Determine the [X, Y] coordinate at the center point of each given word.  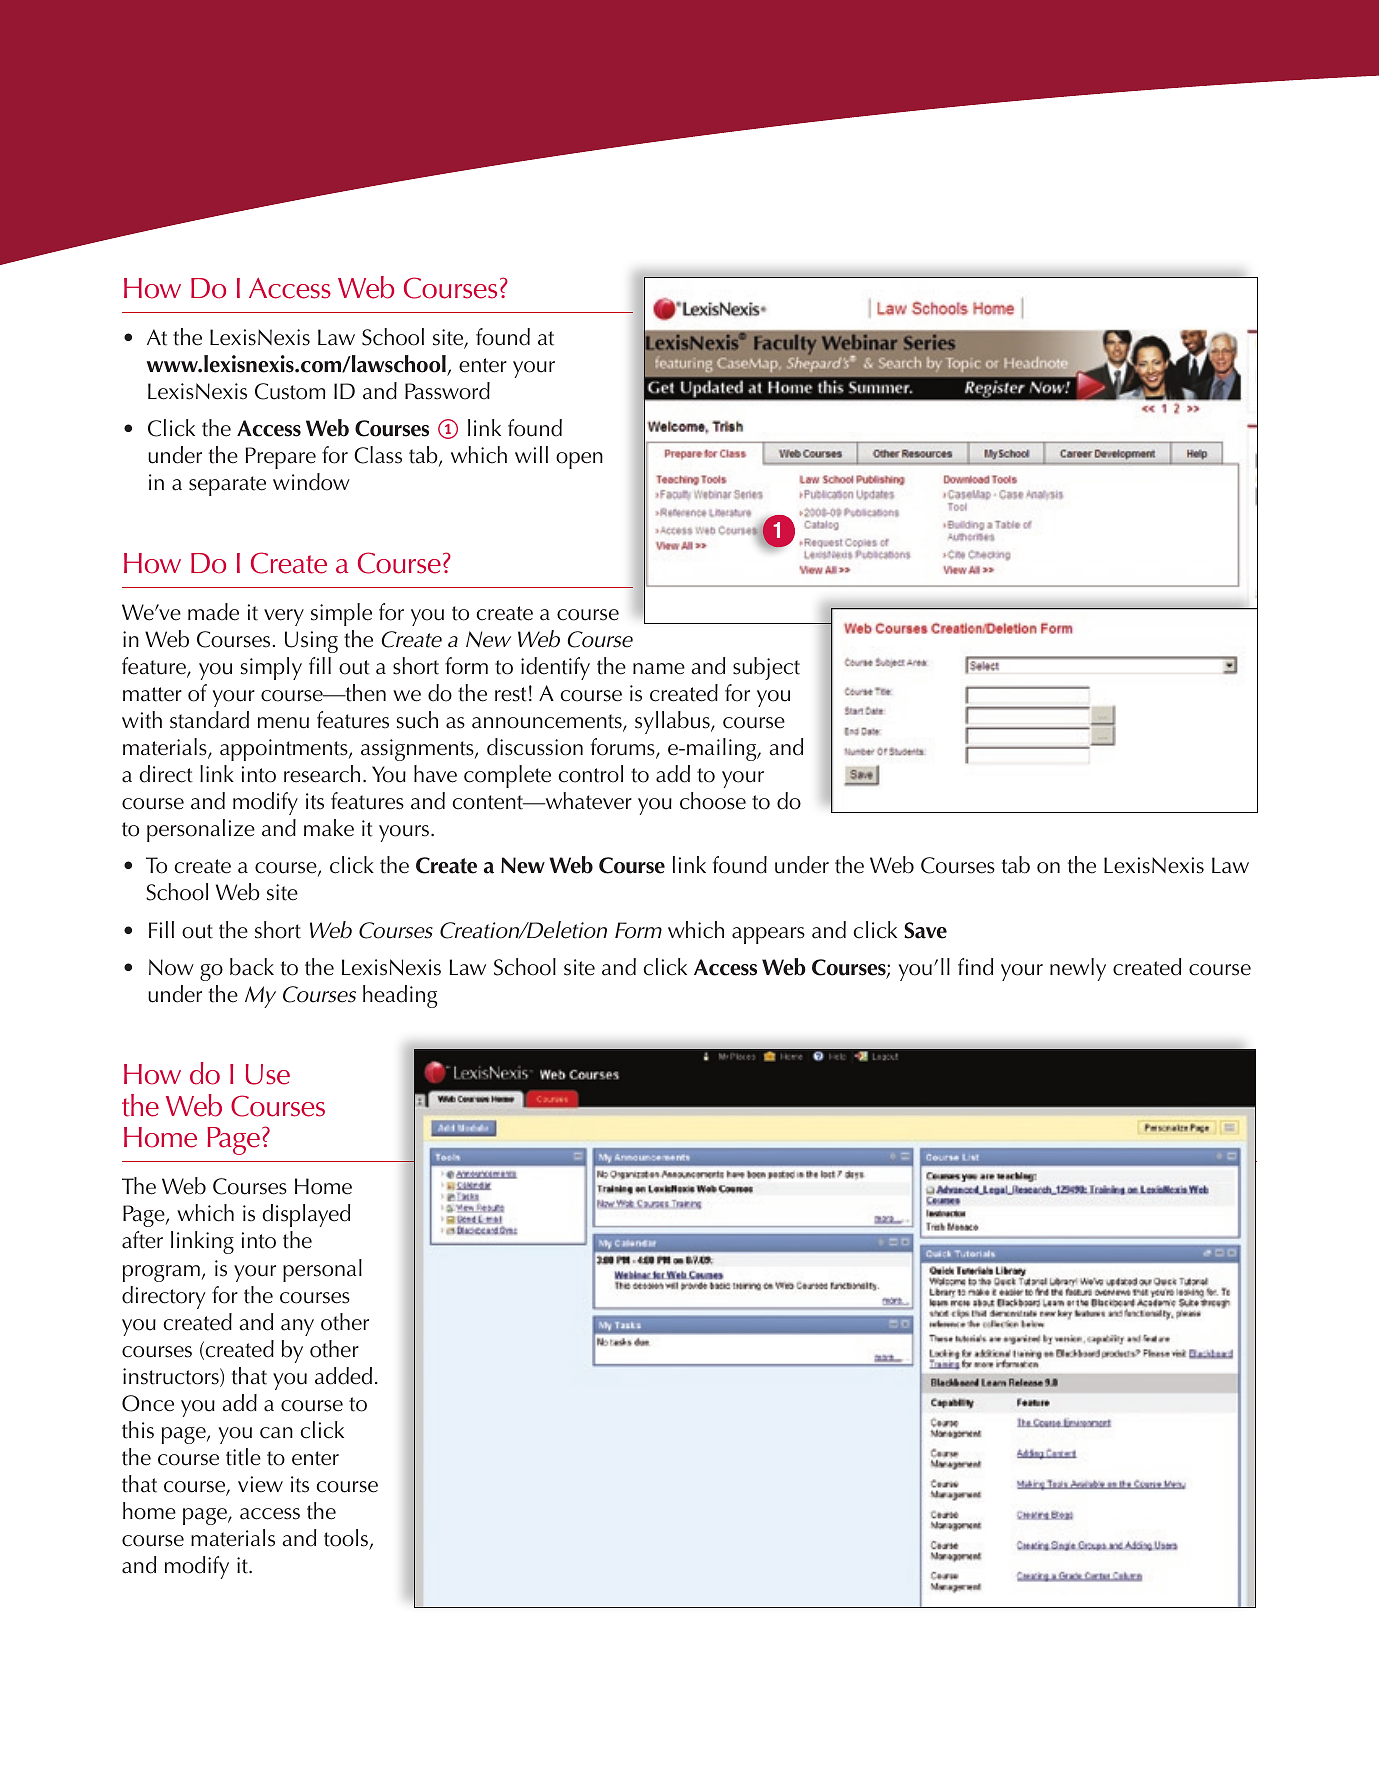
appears [768, 935]
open [579, 460]
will [531, 454]
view [260, 1484]
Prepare [281, 458]
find [975, 967]
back [252, 967]
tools [347, 1539]
